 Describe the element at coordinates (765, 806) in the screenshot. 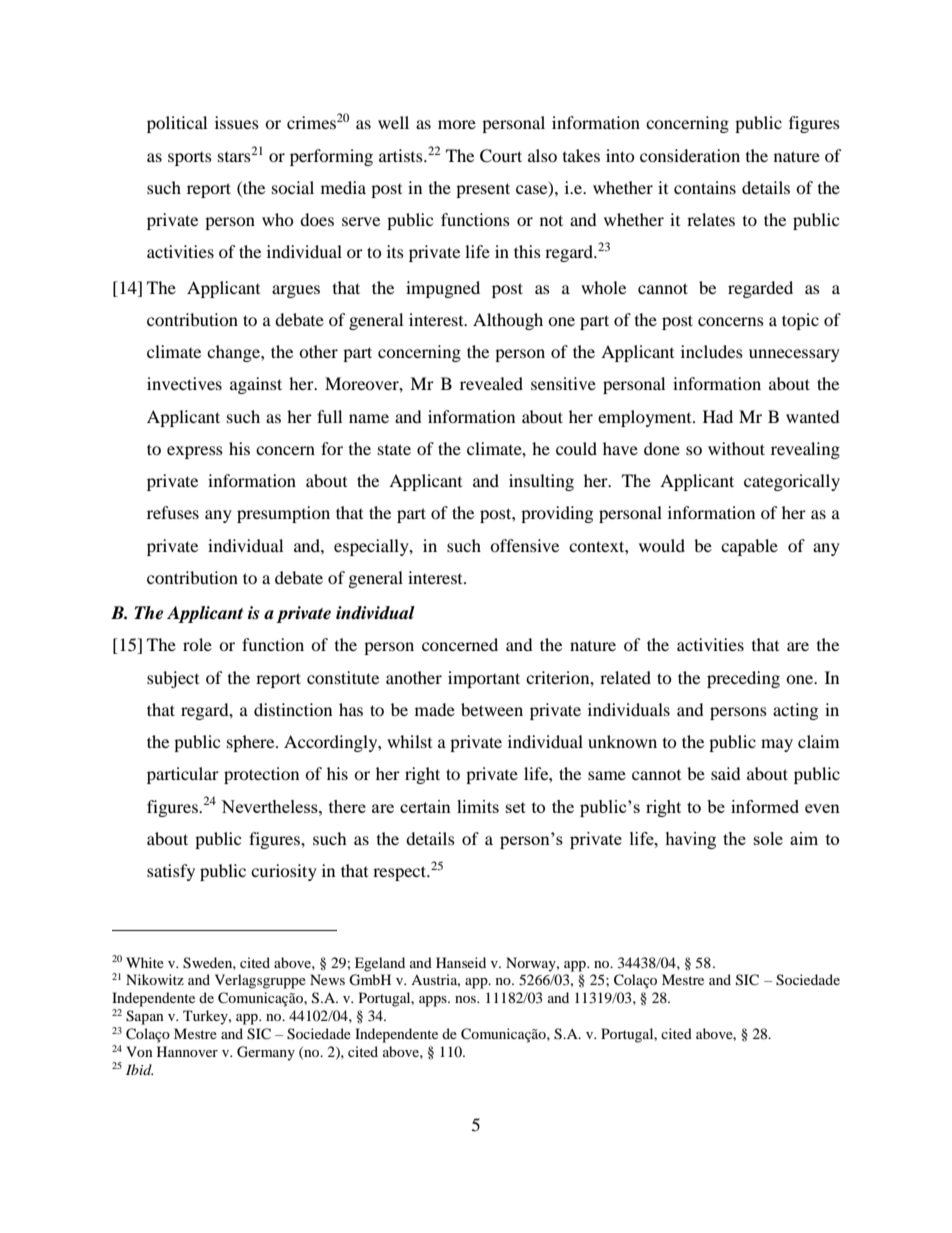

I see `informed` at that location.
